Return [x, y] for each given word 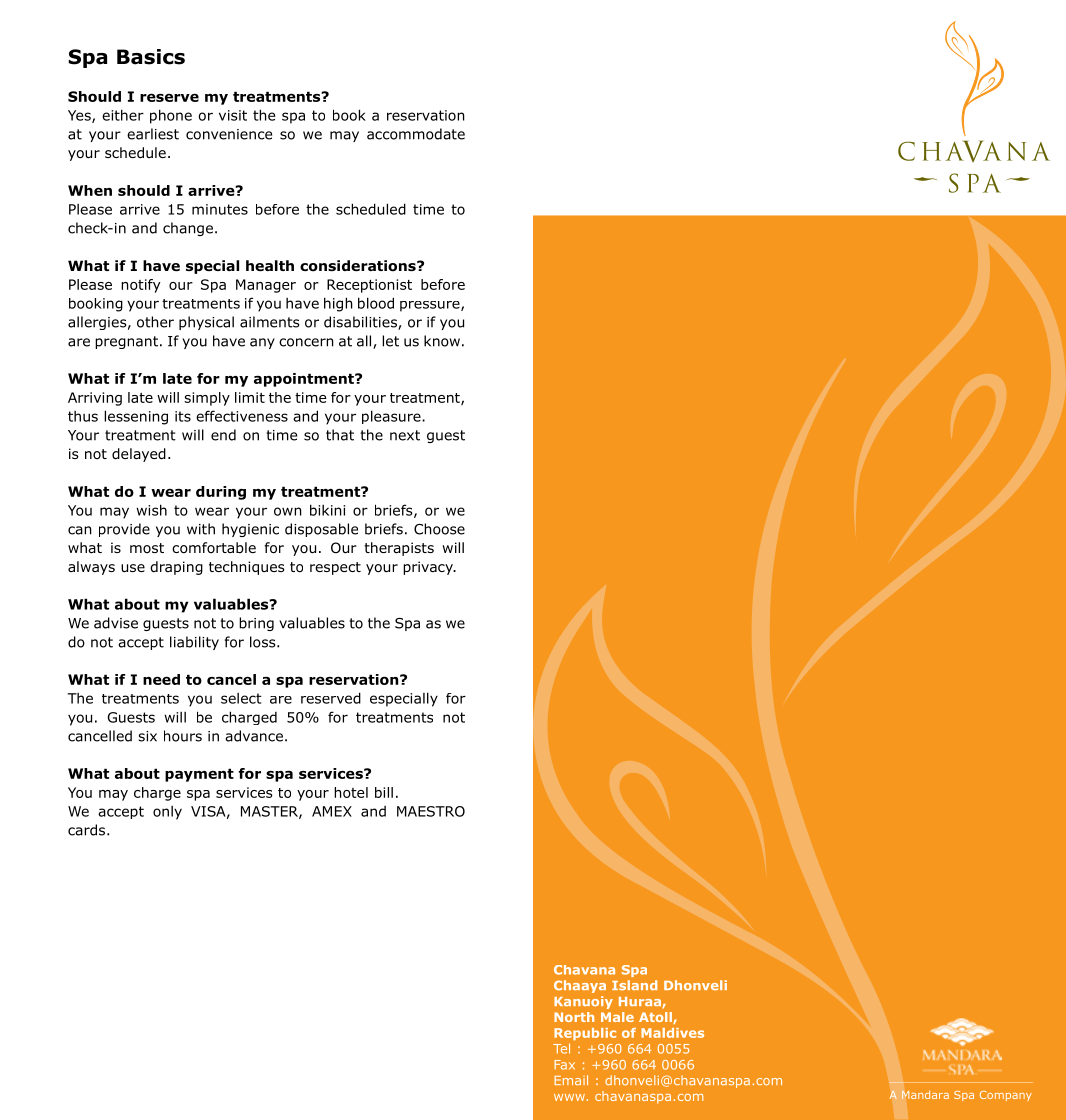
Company [1006, 1096]
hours [183, 736]
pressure [431, 306]
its [183, 416]
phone [171, 116]
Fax [564, 1065]
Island [634, 985]
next [405, 435]
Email [571, 1080]
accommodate [416, 134]
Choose [439, 529]
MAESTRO [431, 811]
